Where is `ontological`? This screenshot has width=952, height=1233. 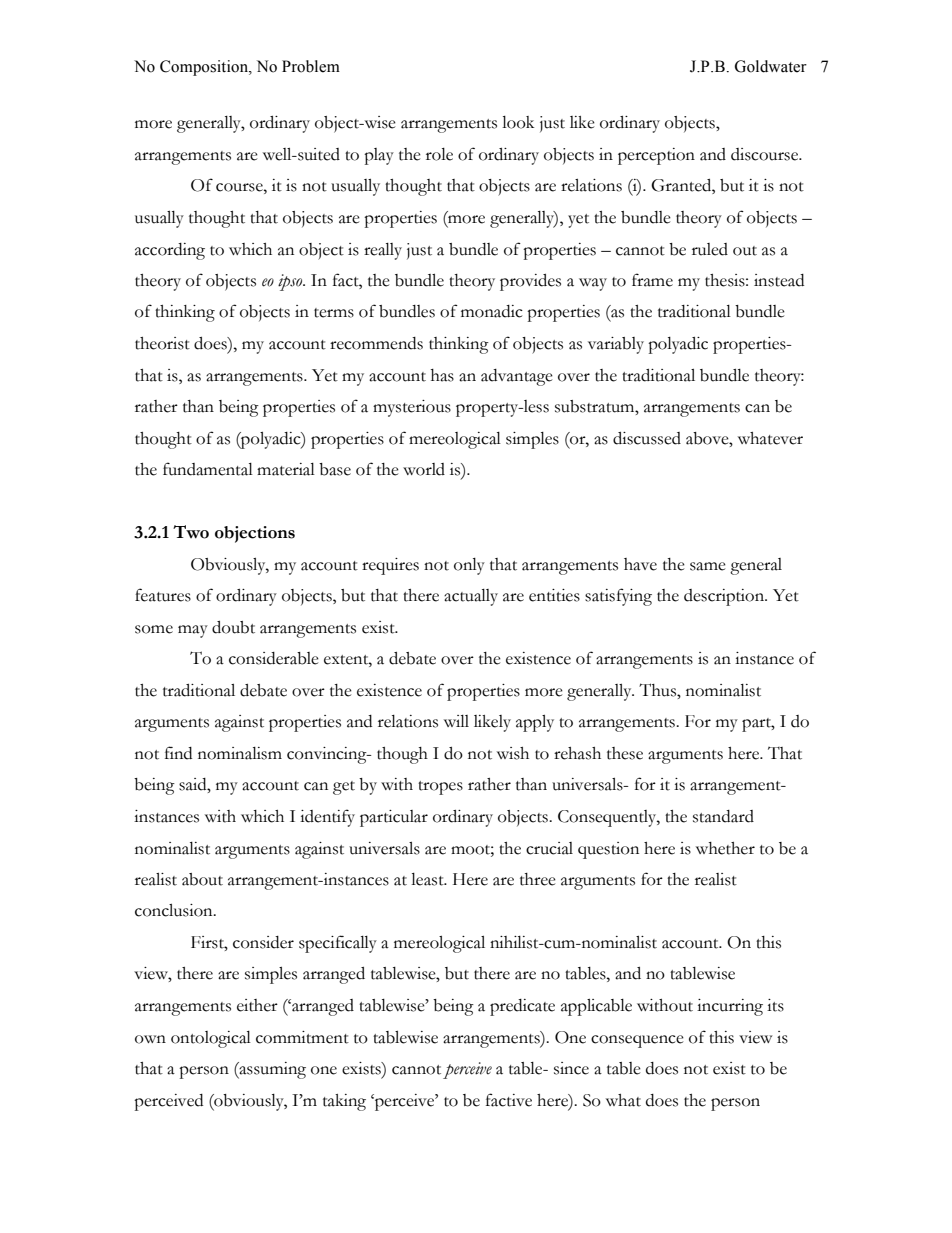 ontological is located at coordinates (211, 1039).
